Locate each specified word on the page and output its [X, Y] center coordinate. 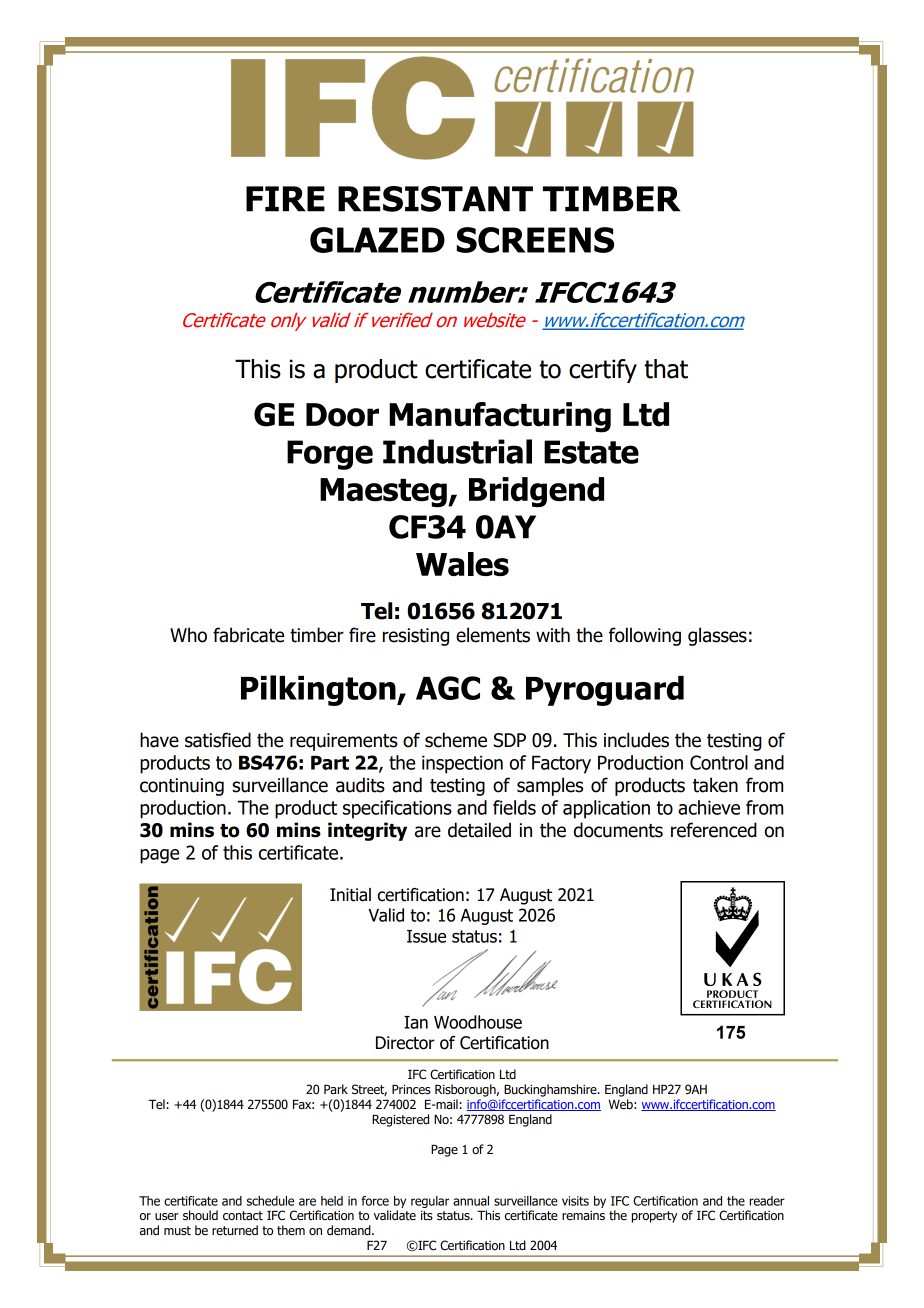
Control [719, 762]
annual [471, 1201]
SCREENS [535, 240]
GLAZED [377, 240]
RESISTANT [435, 199]
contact [243, 1216]
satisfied [218, 740]
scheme [456, 740]
